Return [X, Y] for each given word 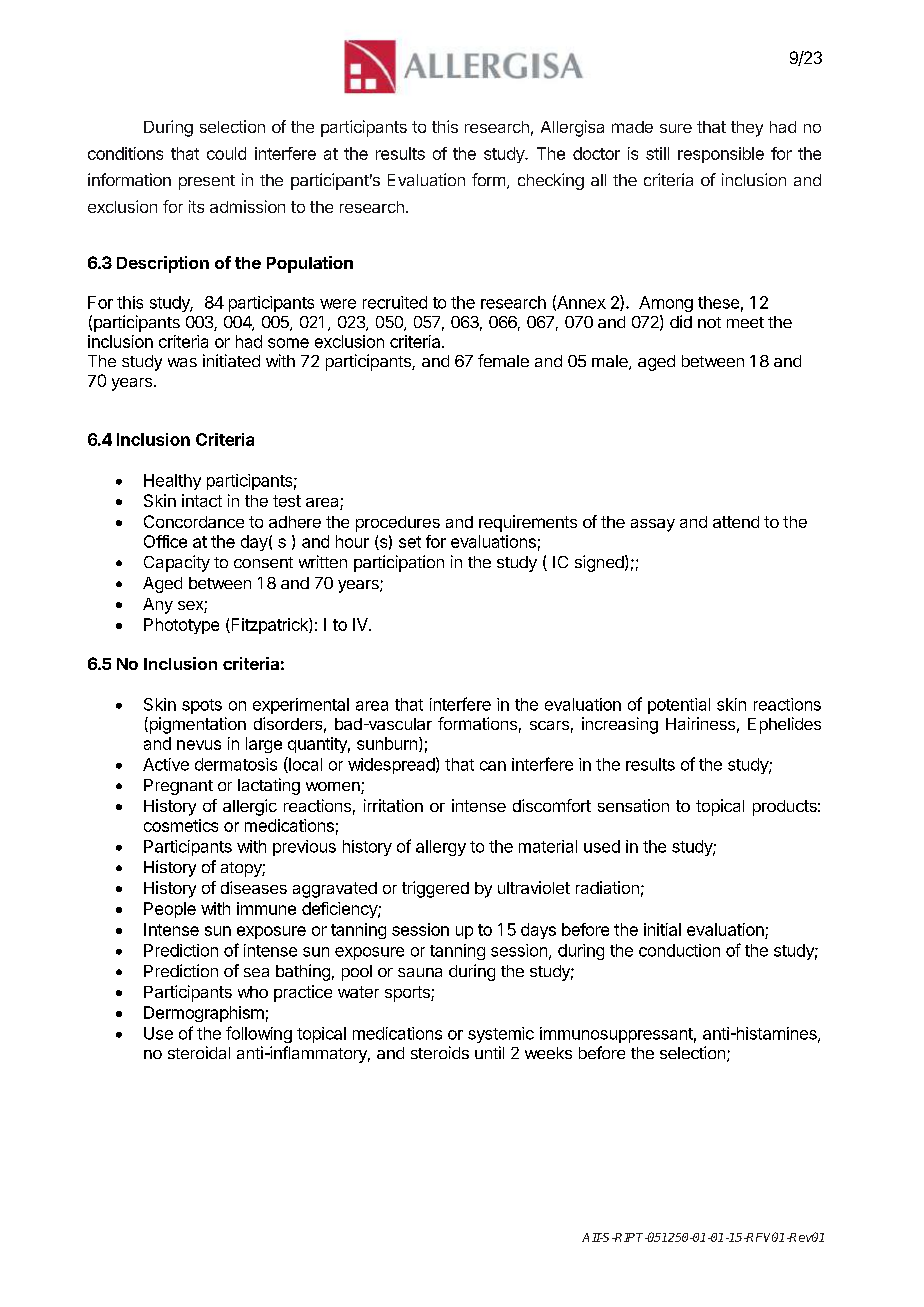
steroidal [199, 1052]
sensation [633, 805]
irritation [393, 805]
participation [399, 563]
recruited [395, 302]
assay [653, 525]
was [182, 362]
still [657, 153]
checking [551, 181]
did [681, 321]
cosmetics [181, 825]
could [226, 153]
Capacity [177, 563]
